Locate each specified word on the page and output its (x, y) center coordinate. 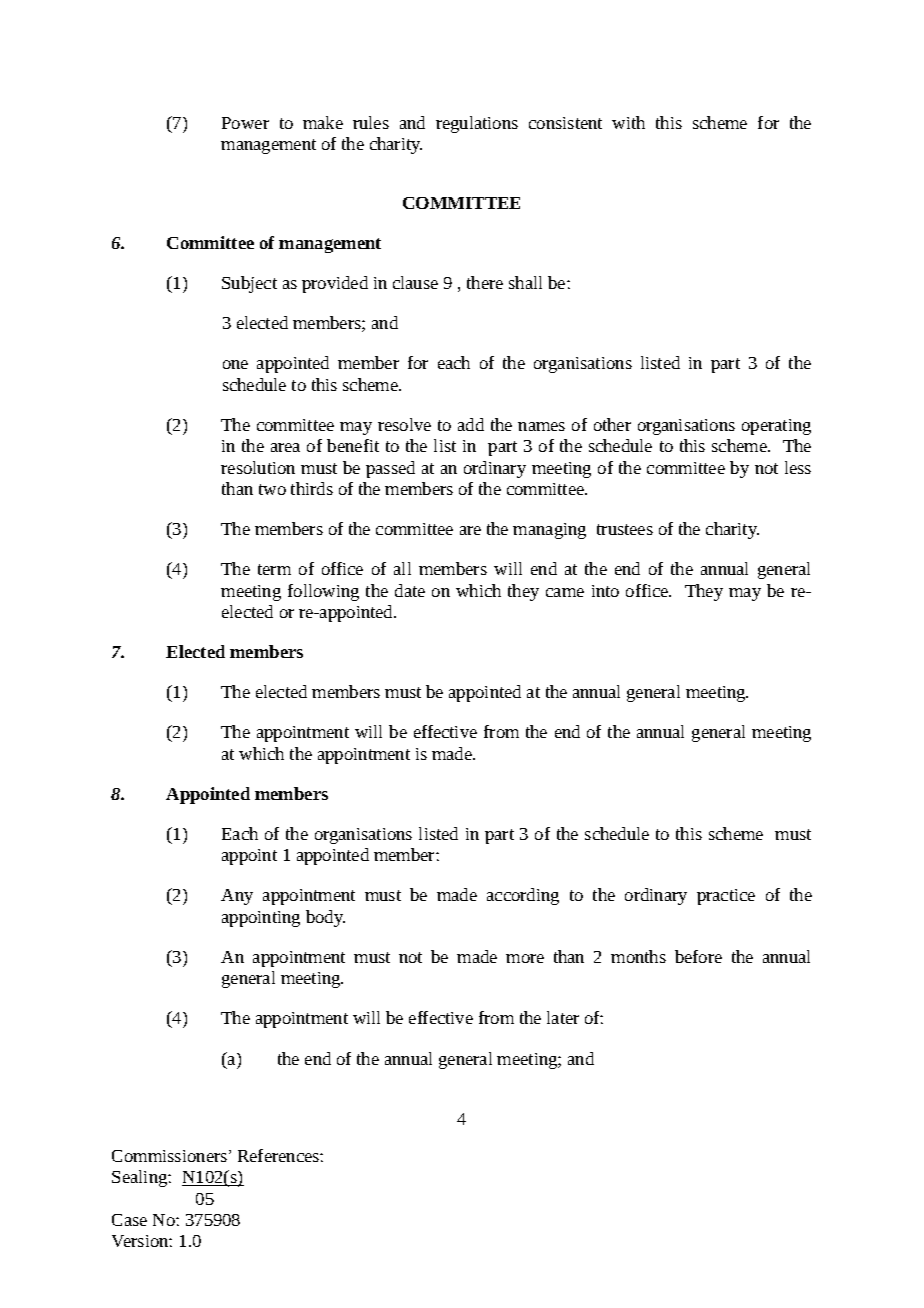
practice (726, 897)
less (798, 467)
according (523, 896)
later (563, 1017)
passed (390, 469)
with (628, 122)
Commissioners (171, 1156)
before (698, 956)
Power (245, 123)
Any (237, 897)
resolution (258, 467)
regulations (477, 124)
